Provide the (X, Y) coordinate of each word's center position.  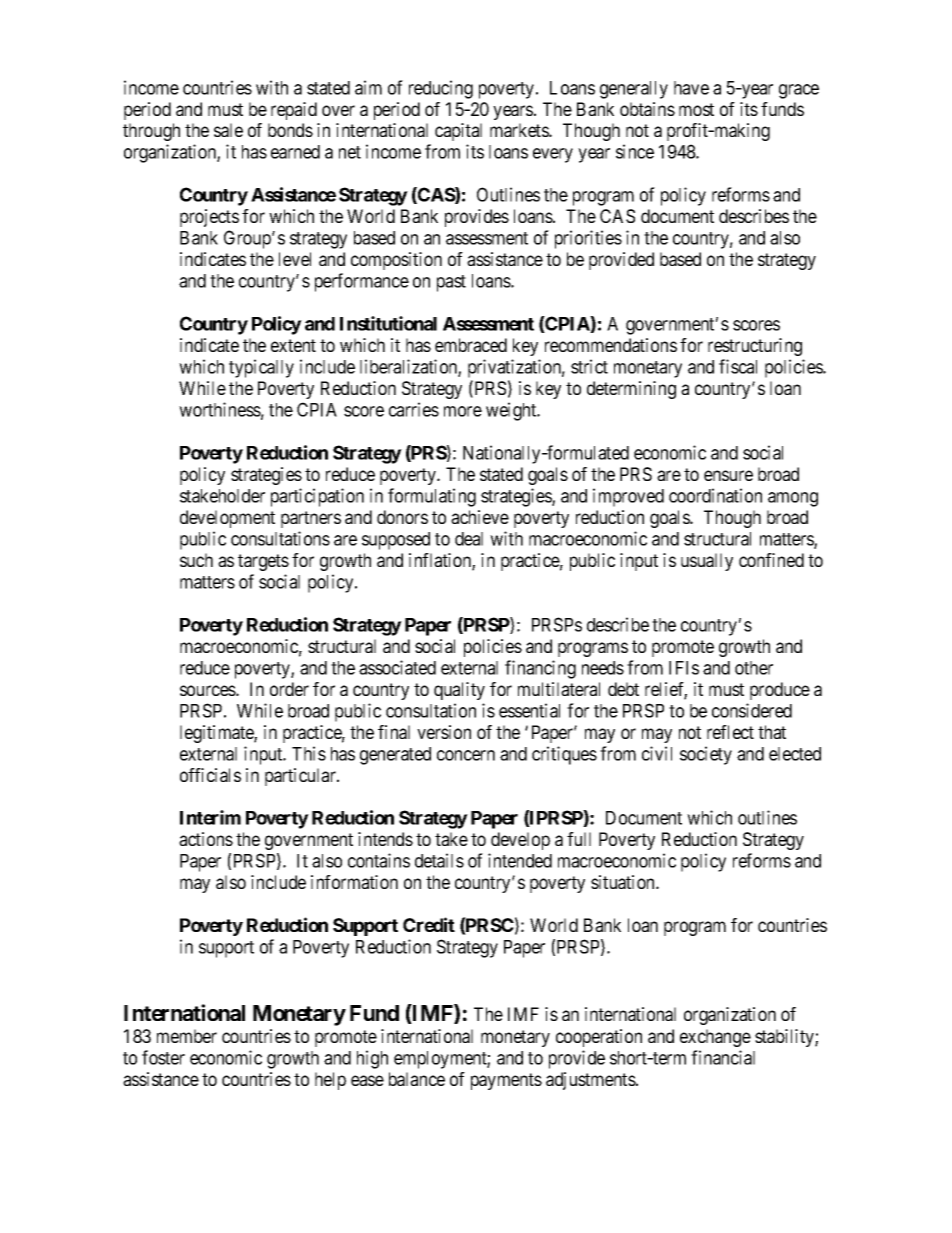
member (187, 1036)
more (463, 411)
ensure (728, 475)
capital (458, 132)
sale (228, 130)
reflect (730, 732)
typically (261, 368)
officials (210, 775)
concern (466, 755)
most (696, 109)
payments (506, 1081)
